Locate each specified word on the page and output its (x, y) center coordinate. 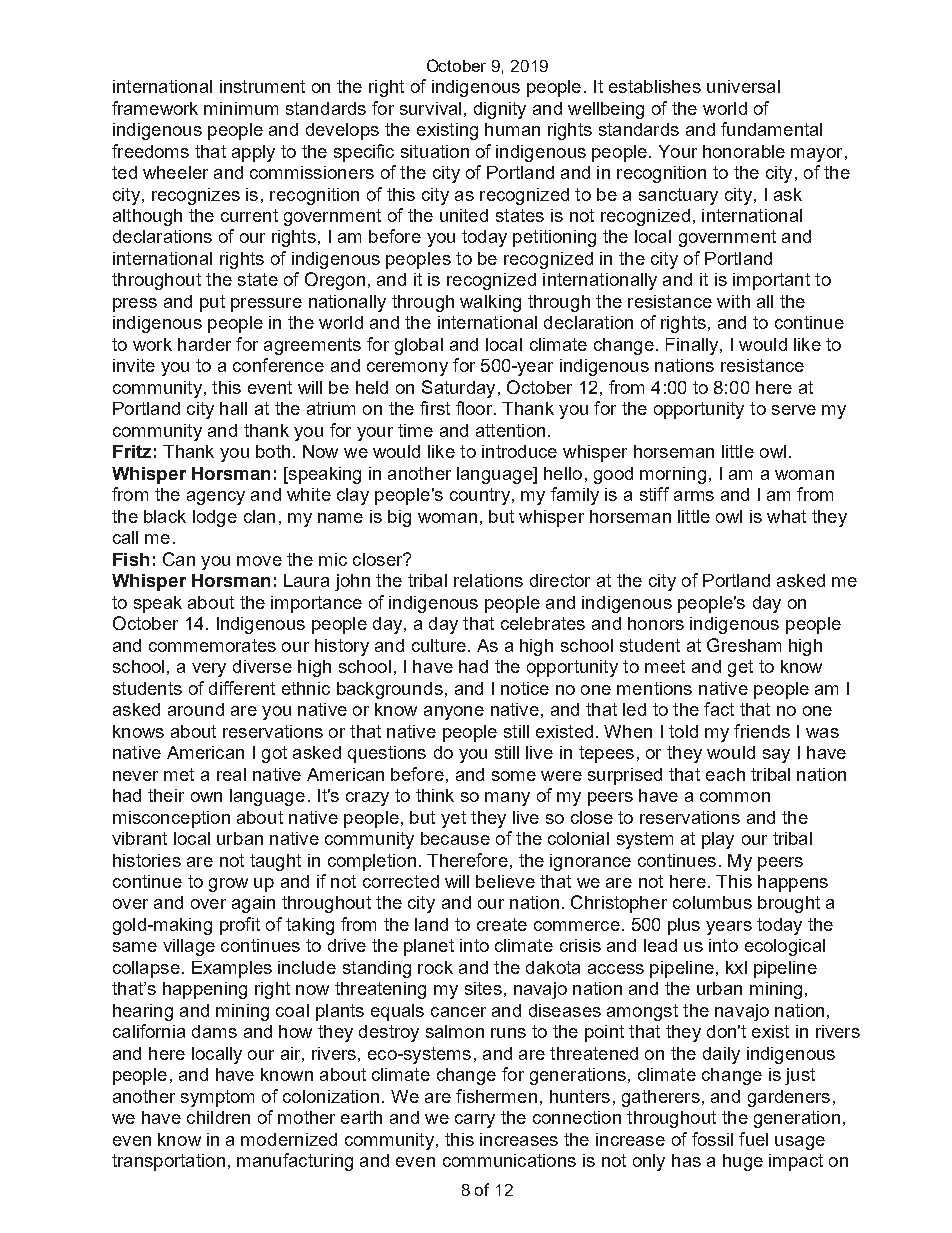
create (502, 924)
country (480, 496)
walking (490, 303)
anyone (454, 713)
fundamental (771, 129)
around (196, 709)
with (733, 301)
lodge (215, 518)
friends (762, 731)
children (218, 1117)
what (786, 516)
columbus (712, 902)
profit (240, 926)
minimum (241, 108)
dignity (500, 110)
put (212, 303)
